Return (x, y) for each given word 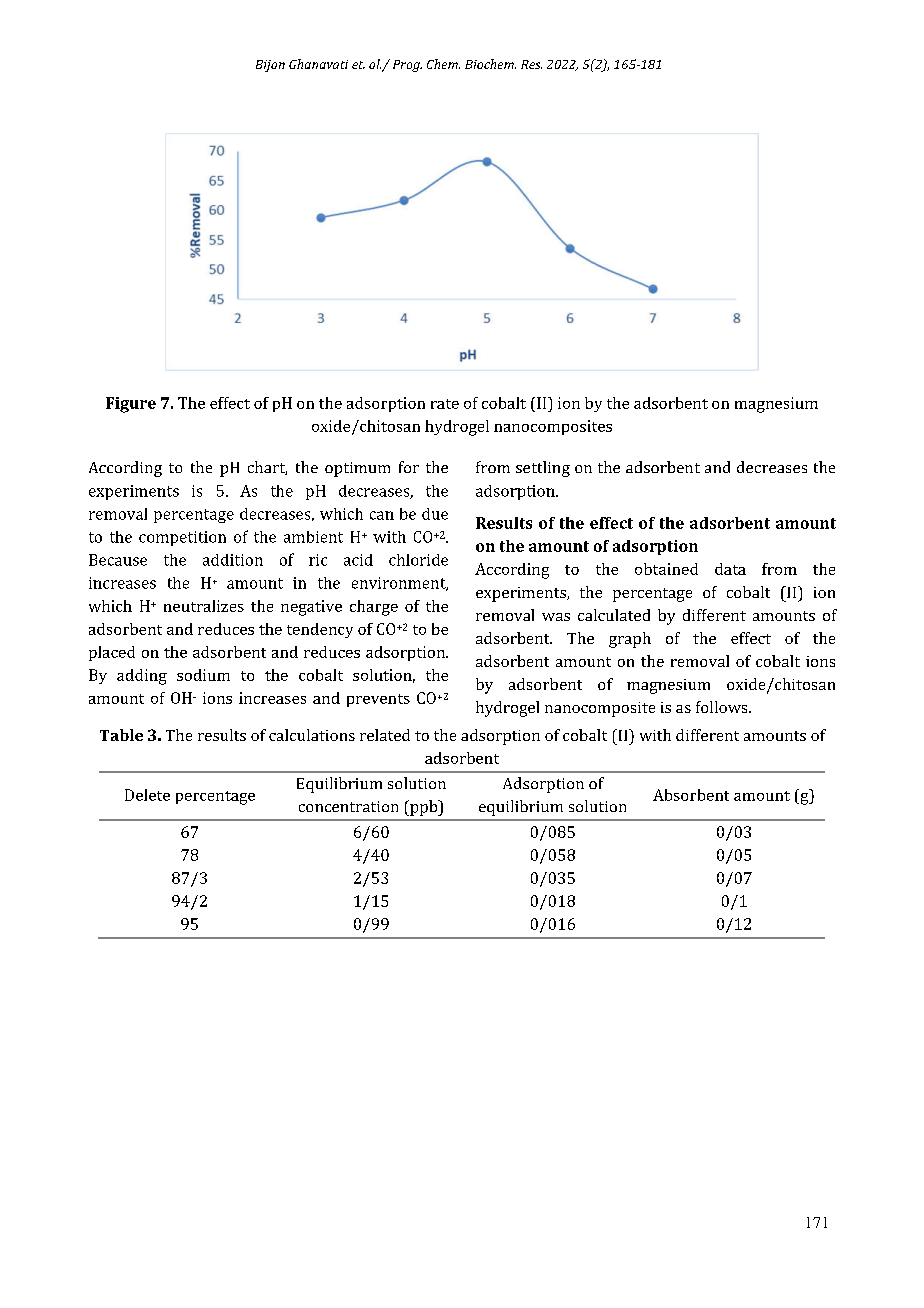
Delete (147, 795)
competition (182, 538)
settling (543, 469)
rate (445, 404)
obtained (666, 569)
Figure (131, 405)
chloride (418, 560)
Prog (407, 66)
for (409, 467)
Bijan (270, 66)
